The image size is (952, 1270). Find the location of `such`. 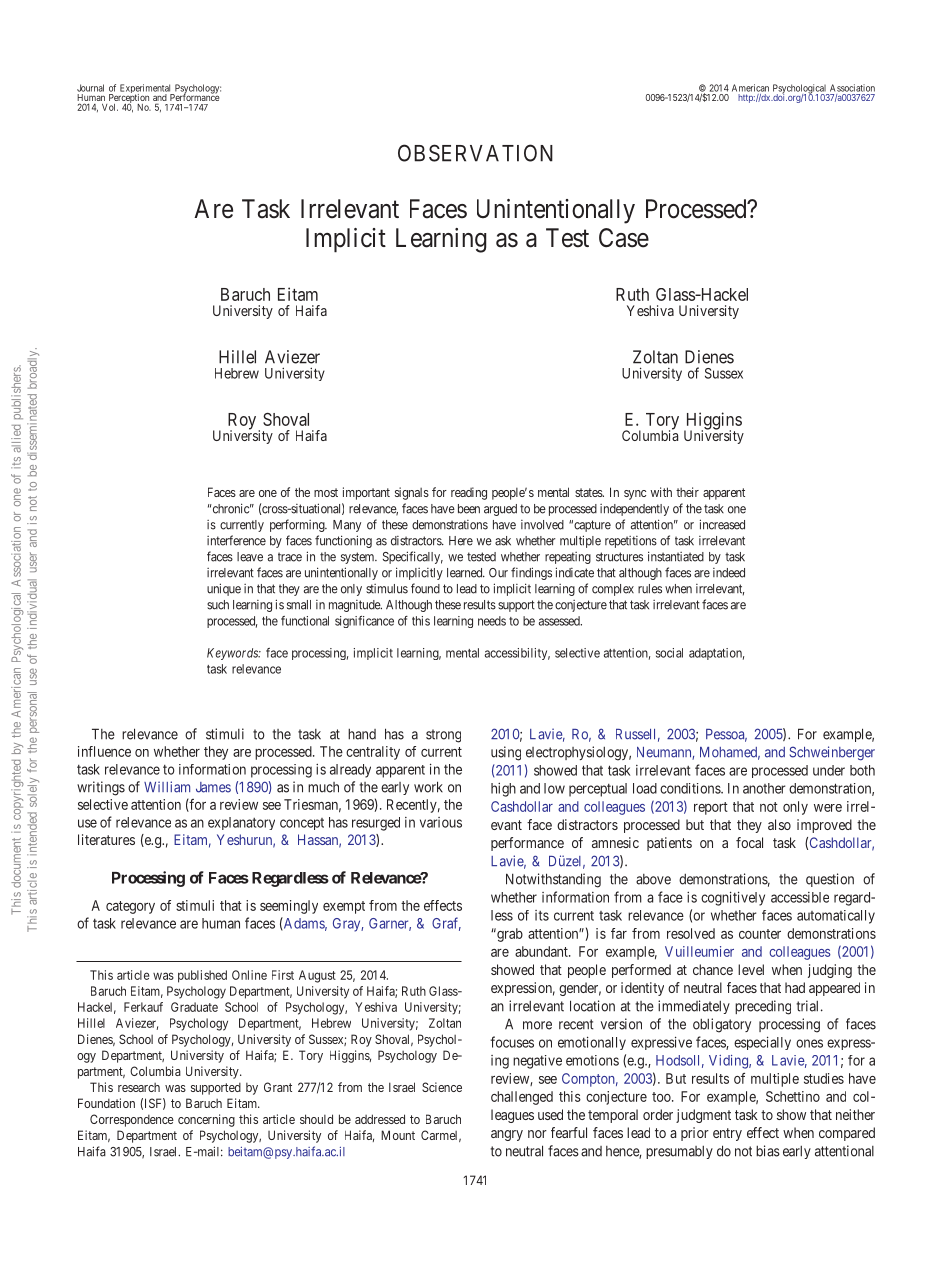

such is located at coordinates (218, 605).
